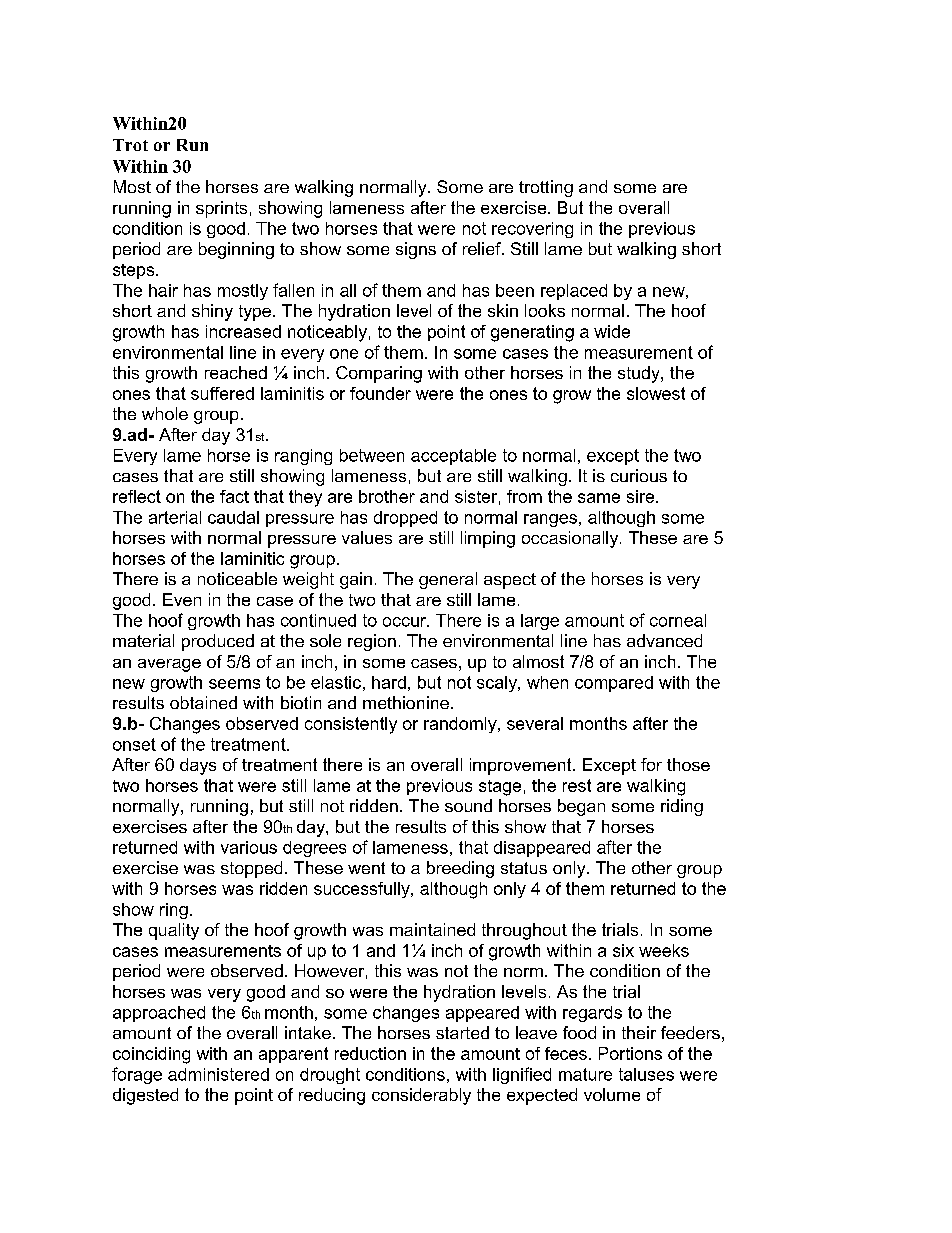 The height and width of the document is (1233, 952). What do you see at coordinates (218, 642) in the document?
I see `produced` at bounding box center [218, 642].
